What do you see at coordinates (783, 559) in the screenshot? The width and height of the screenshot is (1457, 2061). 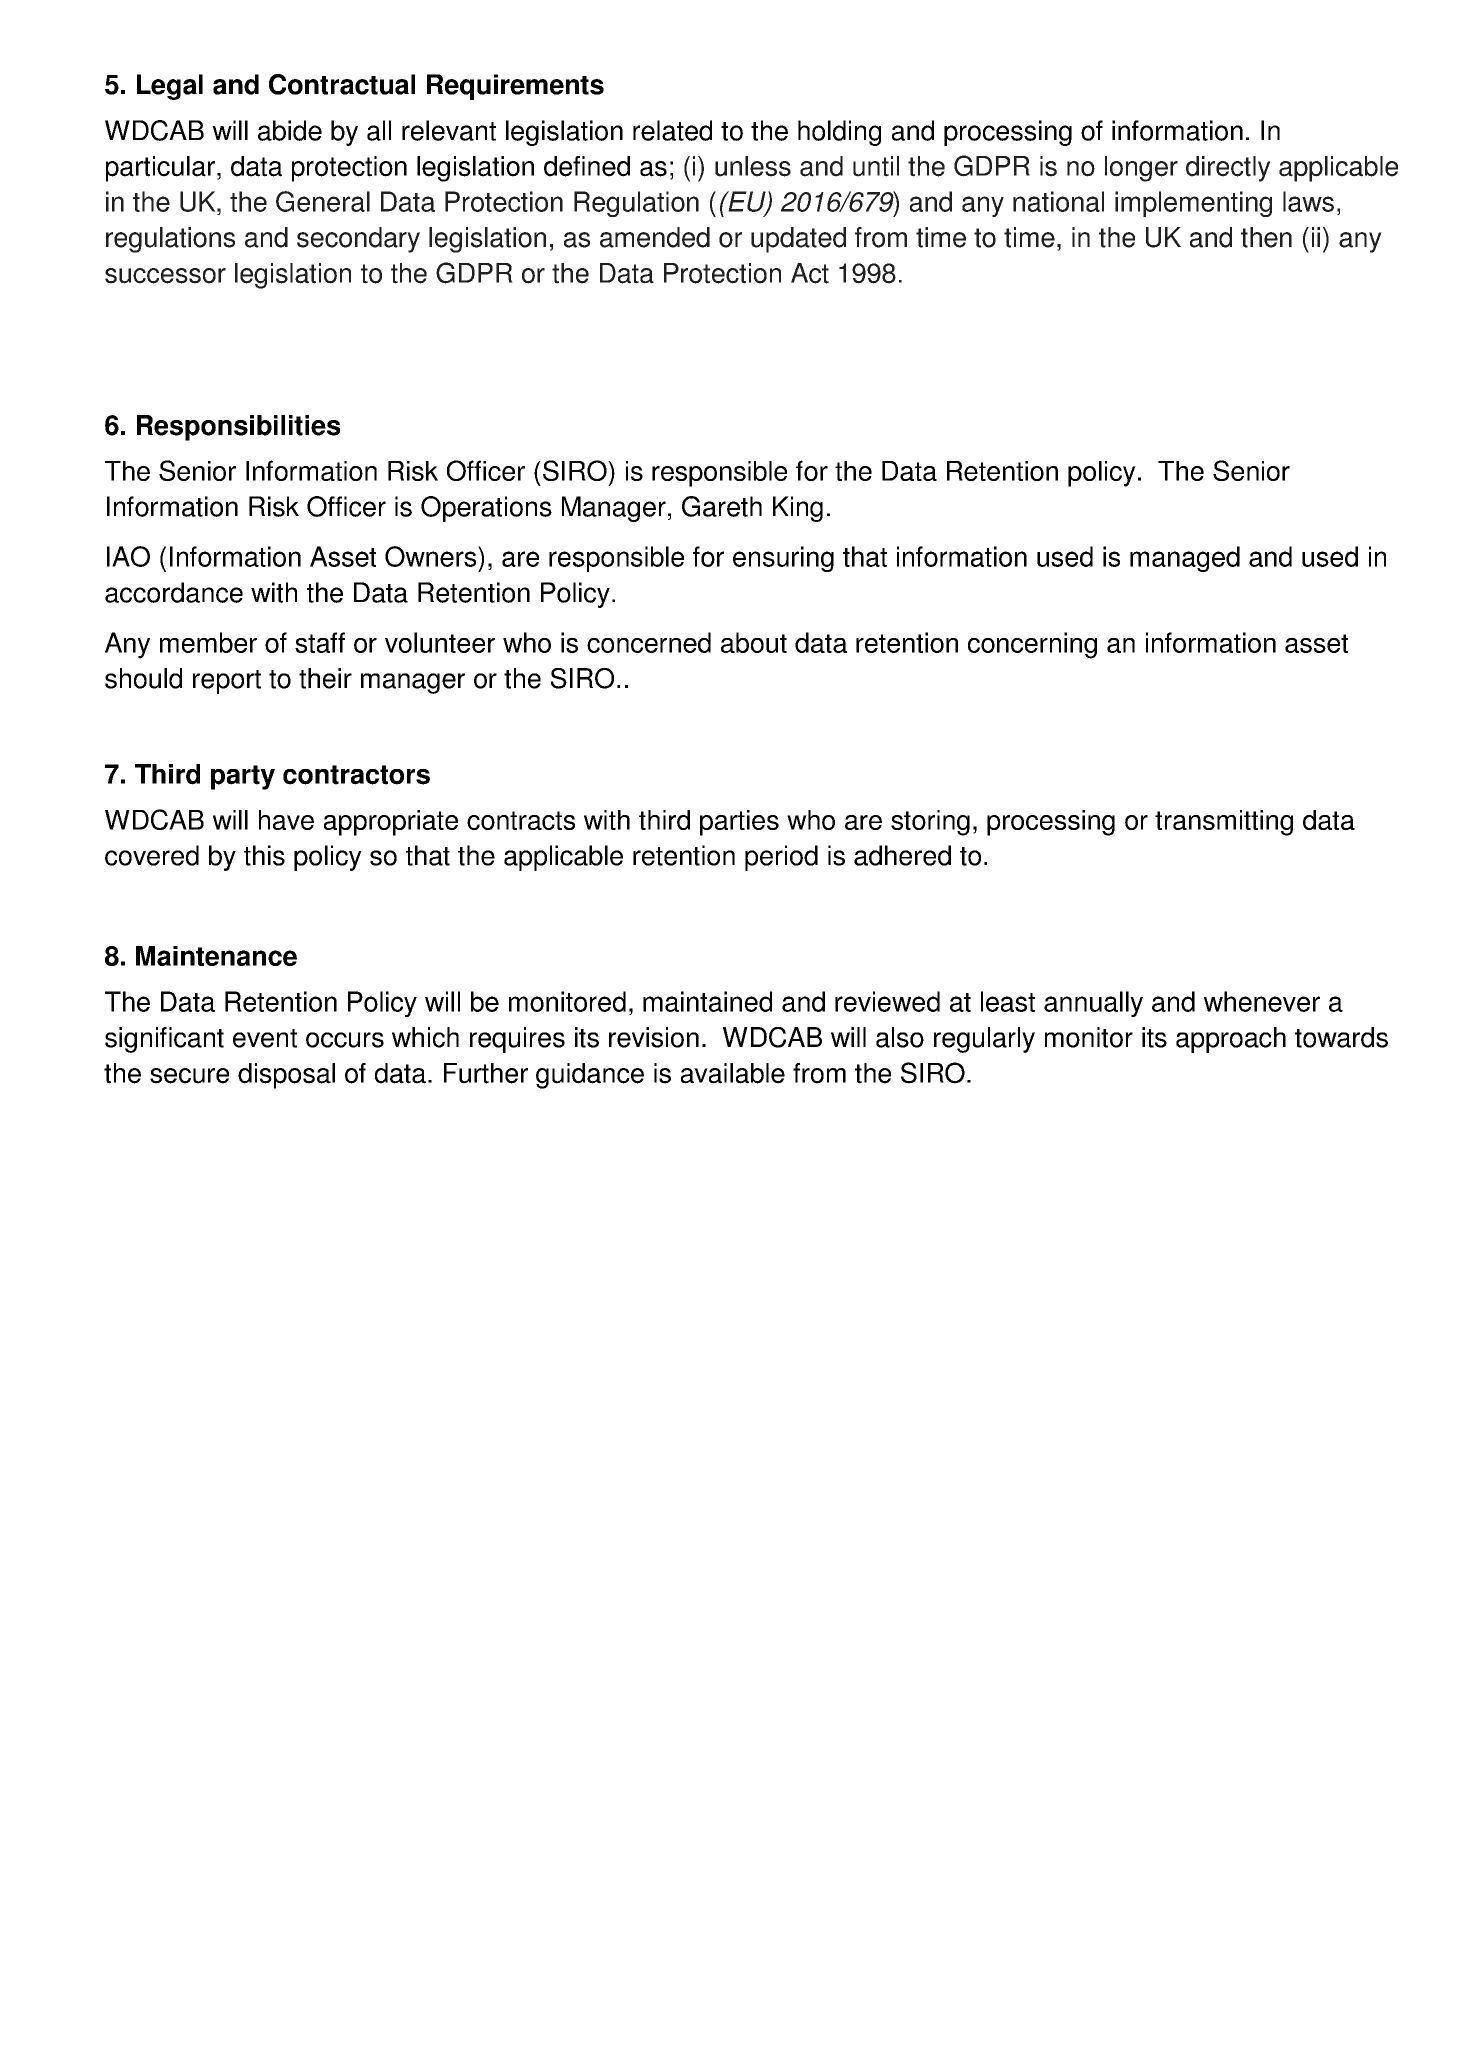 I see `ensuring` at bounding box center [783, 559].
